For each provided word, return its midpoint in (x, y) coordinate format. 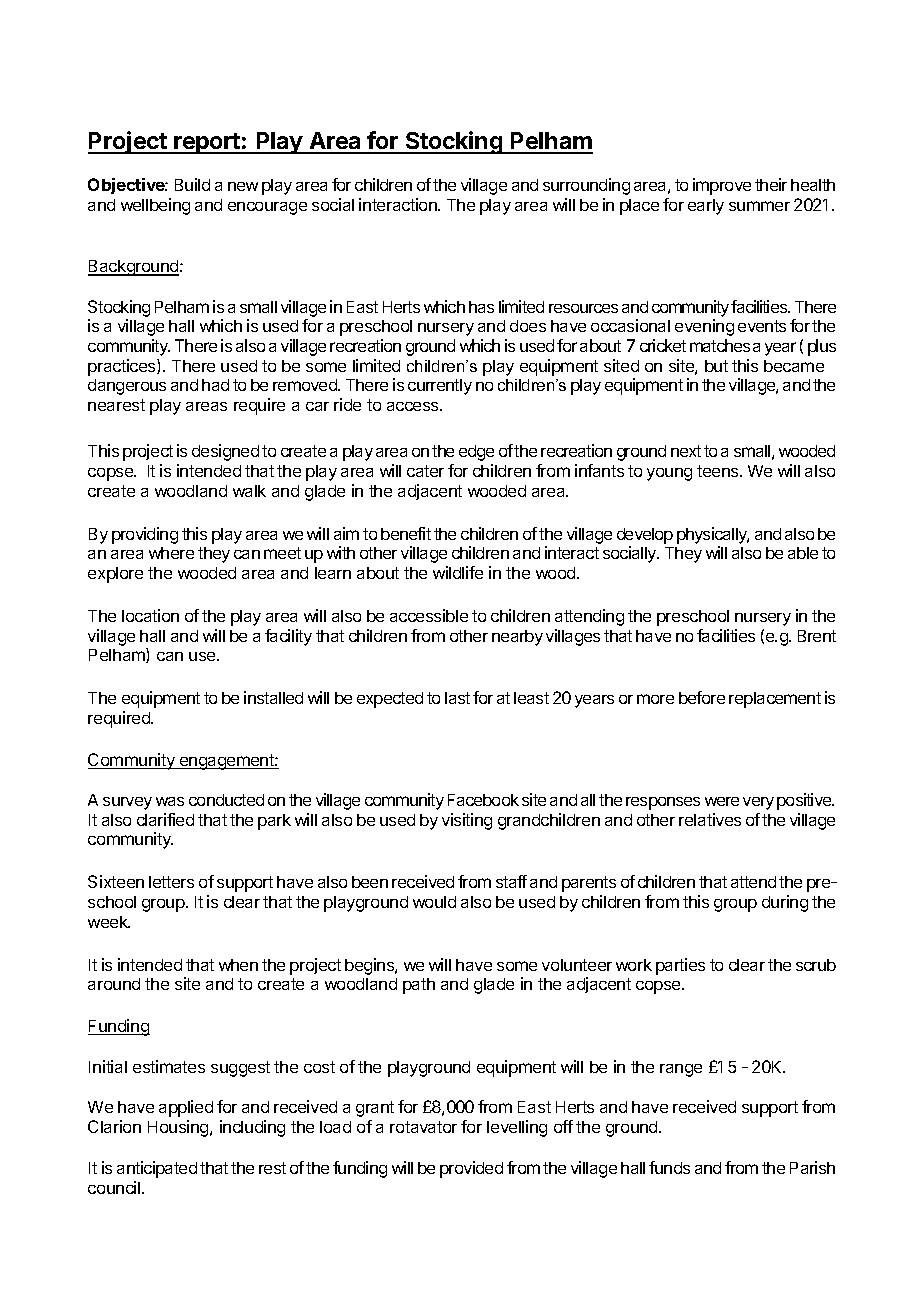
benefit (406, 533)
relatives (710, 819)
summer (759, 206)
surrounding (586, 186)
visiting (467, 821)
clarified (165, 819)
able (803, 553)
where (171, 553)
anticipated (157, 1169)
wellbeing (155, 206)
